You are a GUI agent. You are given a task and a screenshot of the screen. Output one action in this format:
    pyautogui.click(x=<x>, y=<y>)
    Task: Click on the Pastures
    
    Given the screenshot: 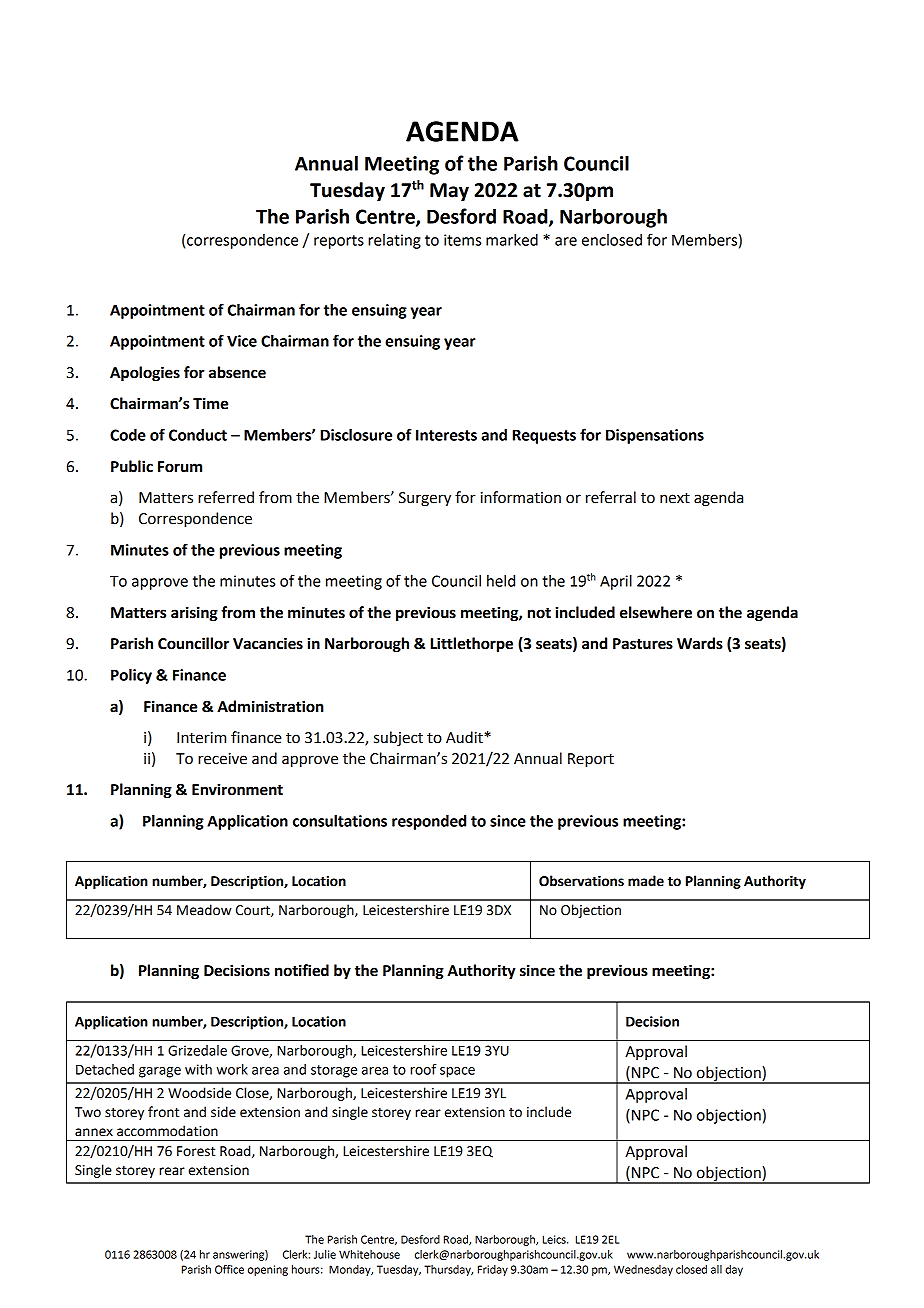 What is the action you would take?
    pyautogui.click(x=643, y=644)
